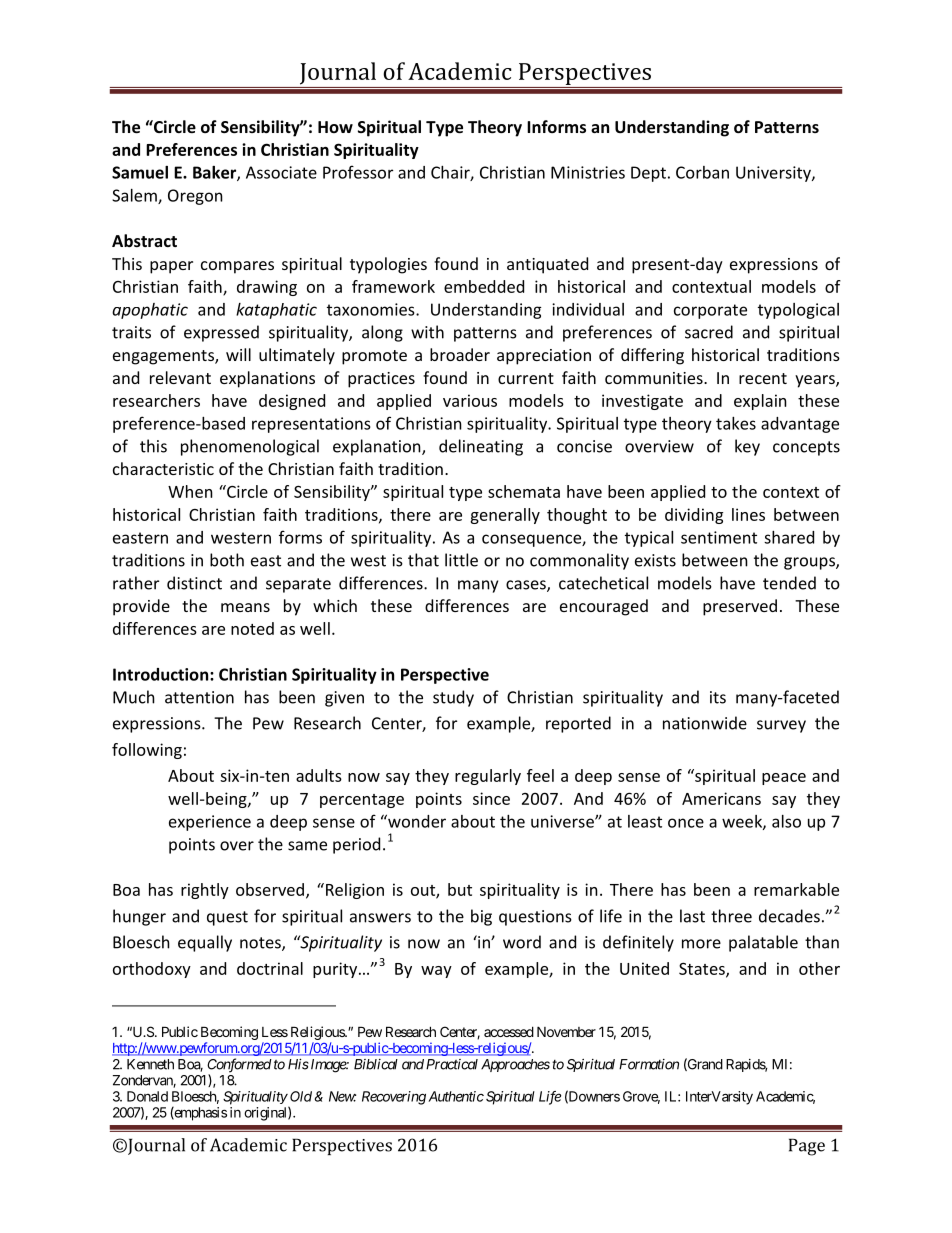  What do you see at coordinates (210, 823) in the document?
I see `experience` at bounding box center [210, 823].
